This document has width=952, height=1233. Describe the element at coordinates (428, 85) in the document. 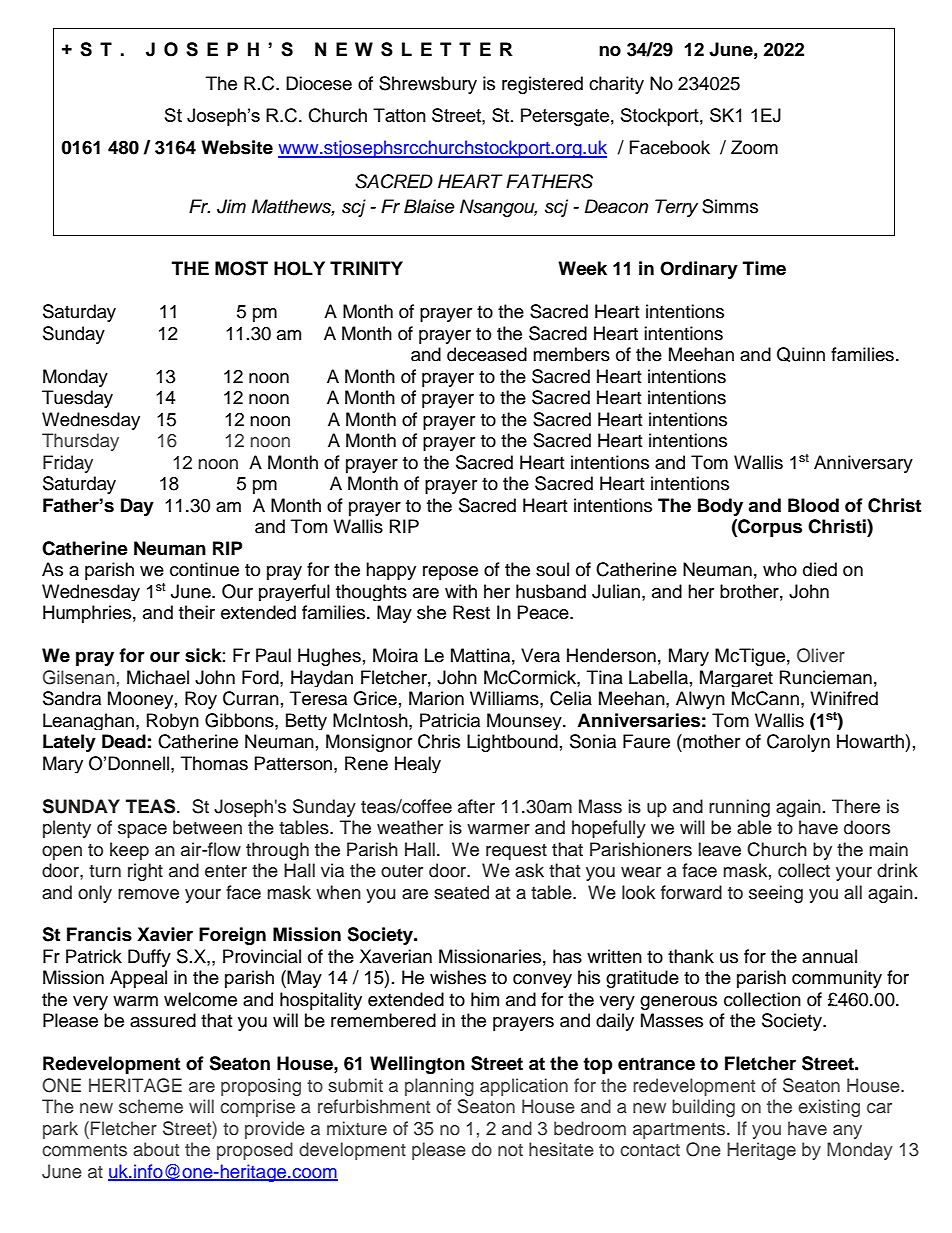

I see `Shrewsbury` at that location.
